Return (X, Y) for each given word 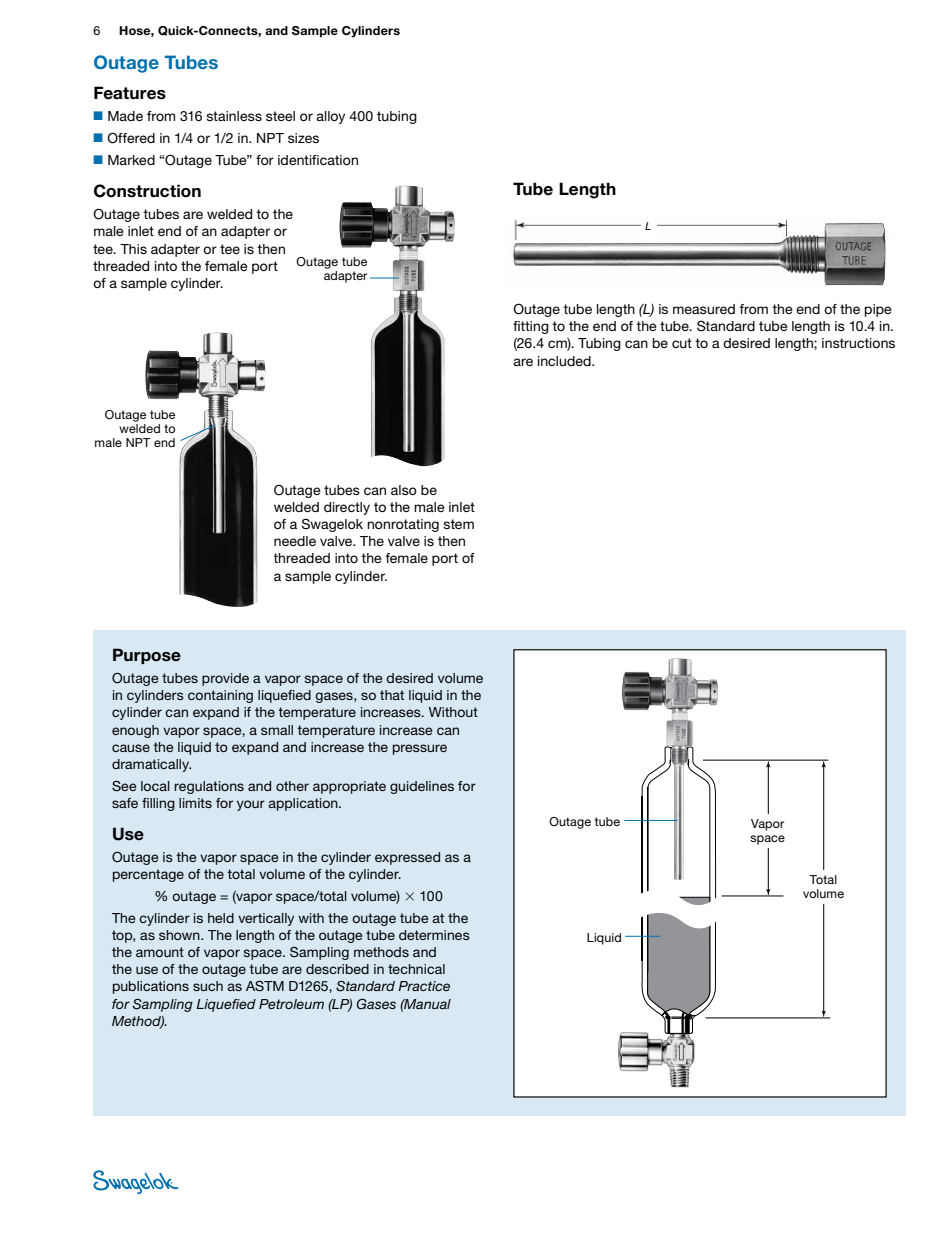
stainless (234, 116)
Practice (424, 986)
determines (434, 935)
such (208, 986)
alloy (330, 117)
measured (704, 309)
